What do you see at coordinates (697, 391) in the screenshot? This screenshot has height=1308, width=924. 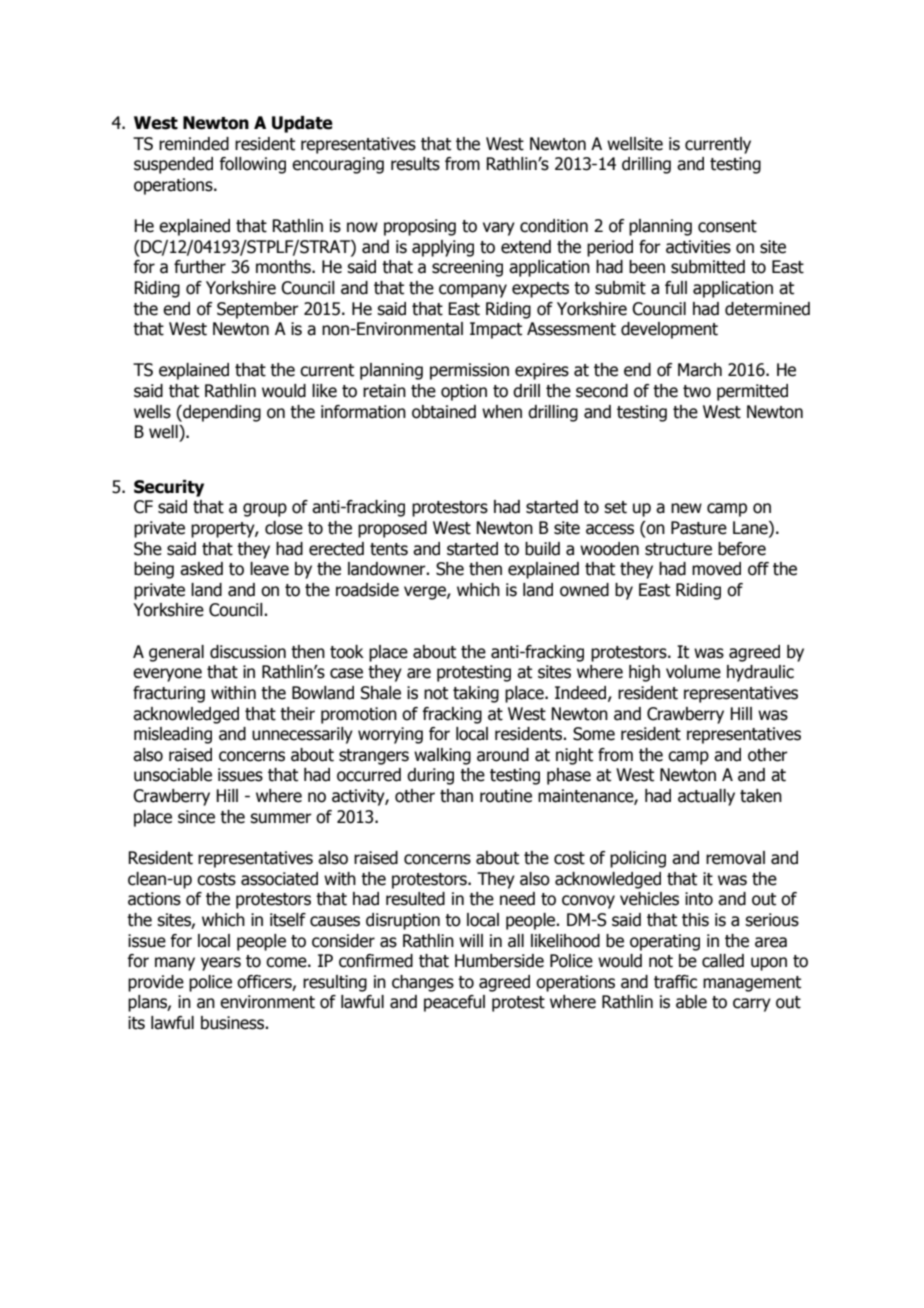 I see `two` at bounding box center [697, 391].
